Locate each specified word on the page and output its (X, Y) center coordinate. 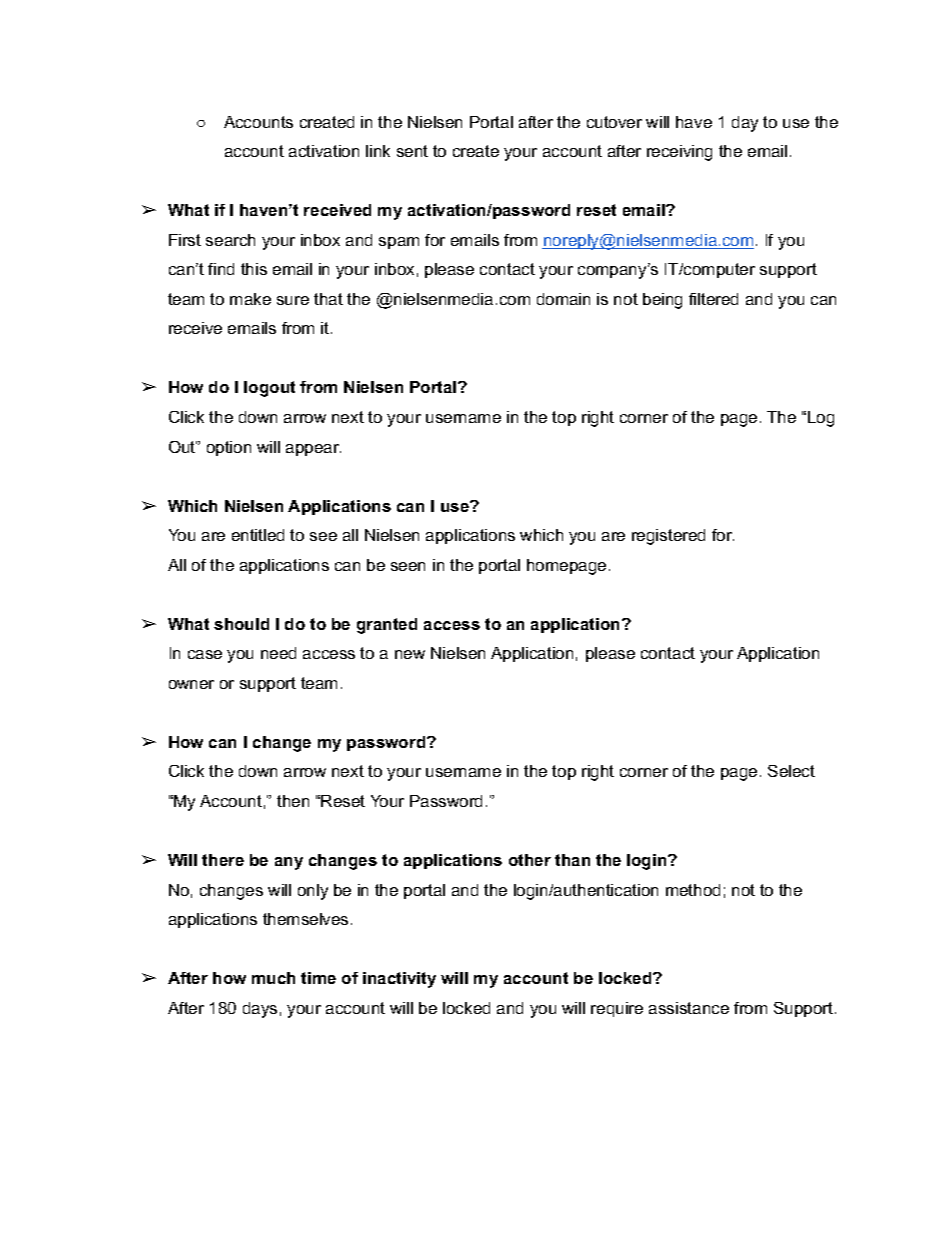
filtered (713, 299)
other (530, 860)
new (410, 654)
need (278, 653)
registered (668, 537)
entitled (258, 535)
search (230, 240)
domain (563, 299)
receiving (679, 153)
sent (412, 151)
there (223, 860)
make (250, 299)
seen (408, 566)
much (273, 978)
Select (791, 771)
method (693, 890)
